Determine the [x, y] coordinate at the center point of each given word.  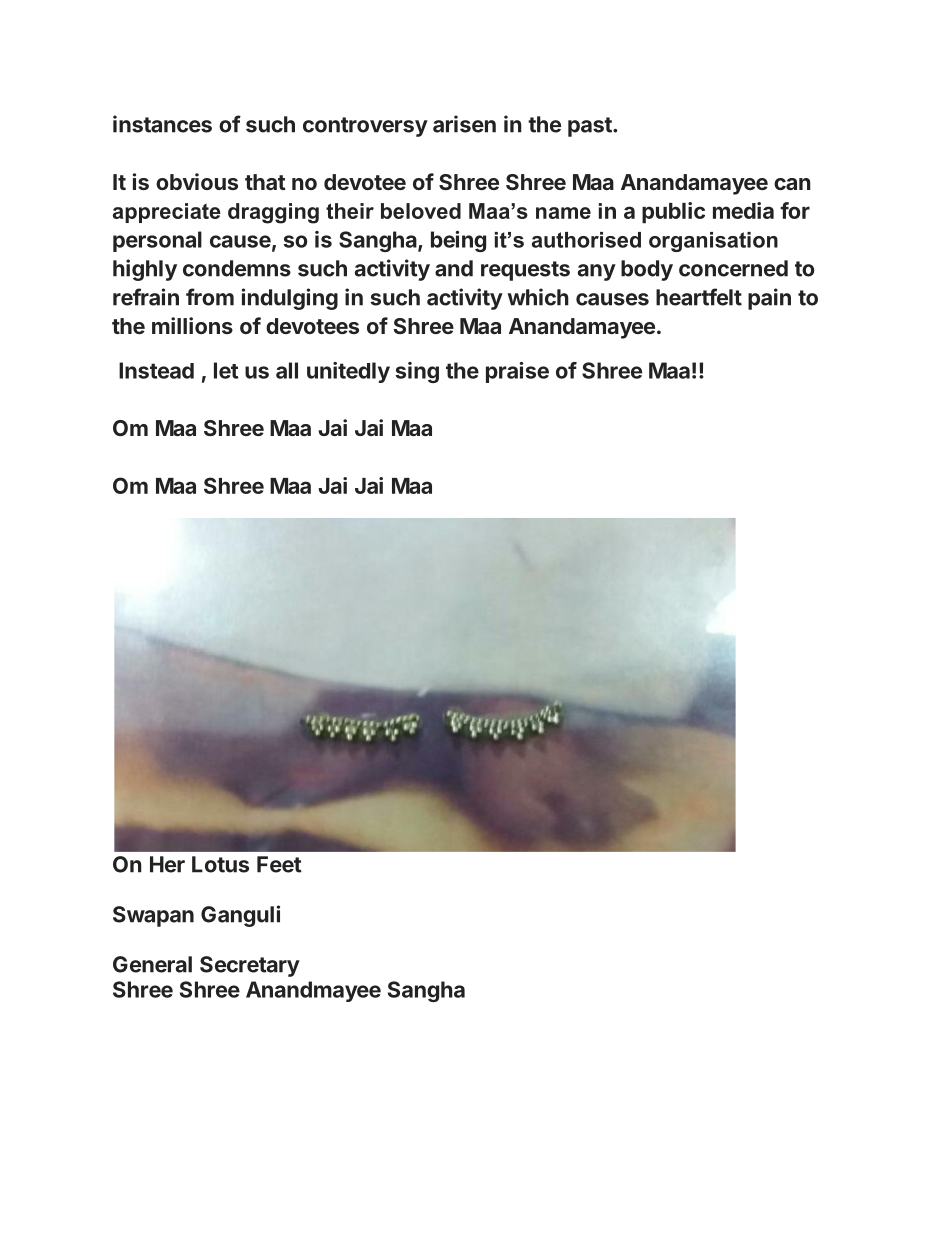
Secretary [250, 966]
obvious [197, 181]
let [226, 370]
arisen [464, 124]
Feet [279, 864]
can [792, 184]
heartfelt [699, 297]
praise [517, 372]
